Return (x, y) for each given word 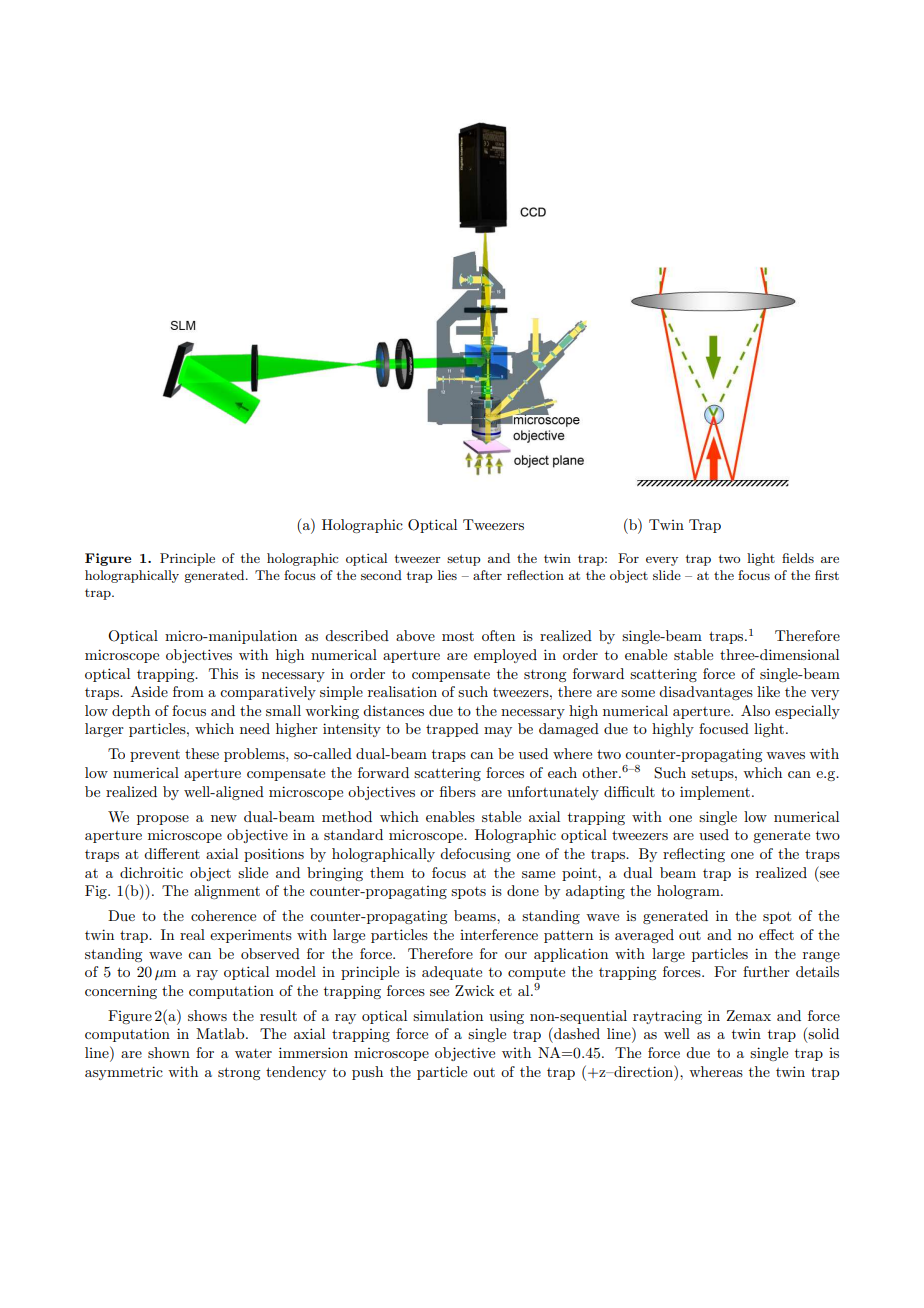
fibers (458, 791)
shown (169, 1052)
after (487, 575)
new (224, 818)
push (367, 1073)
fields (798, 558)
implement (715, 793)
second (381, 575)
